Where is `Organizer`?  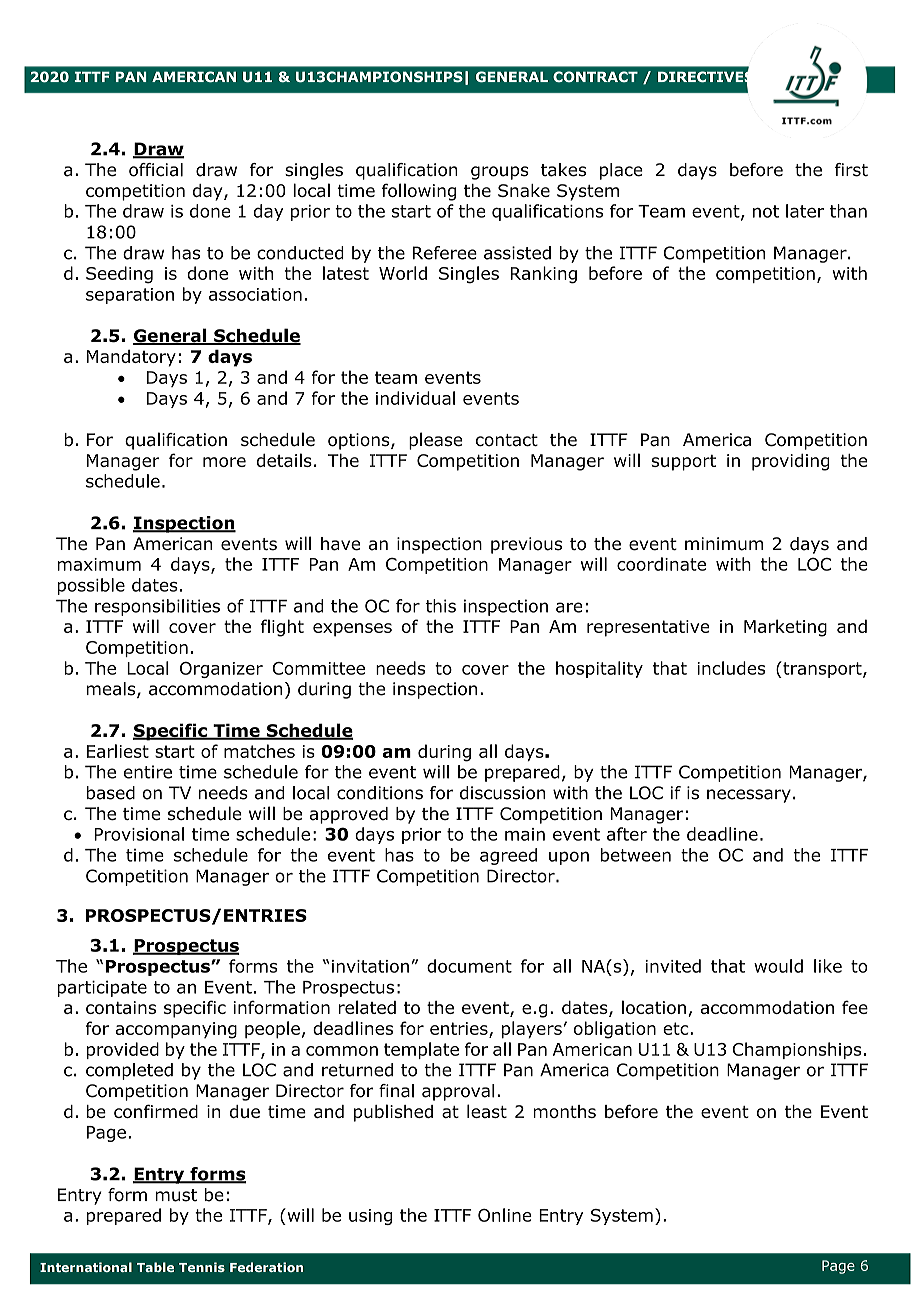 Organizer is located at coordinates (221, 670).
